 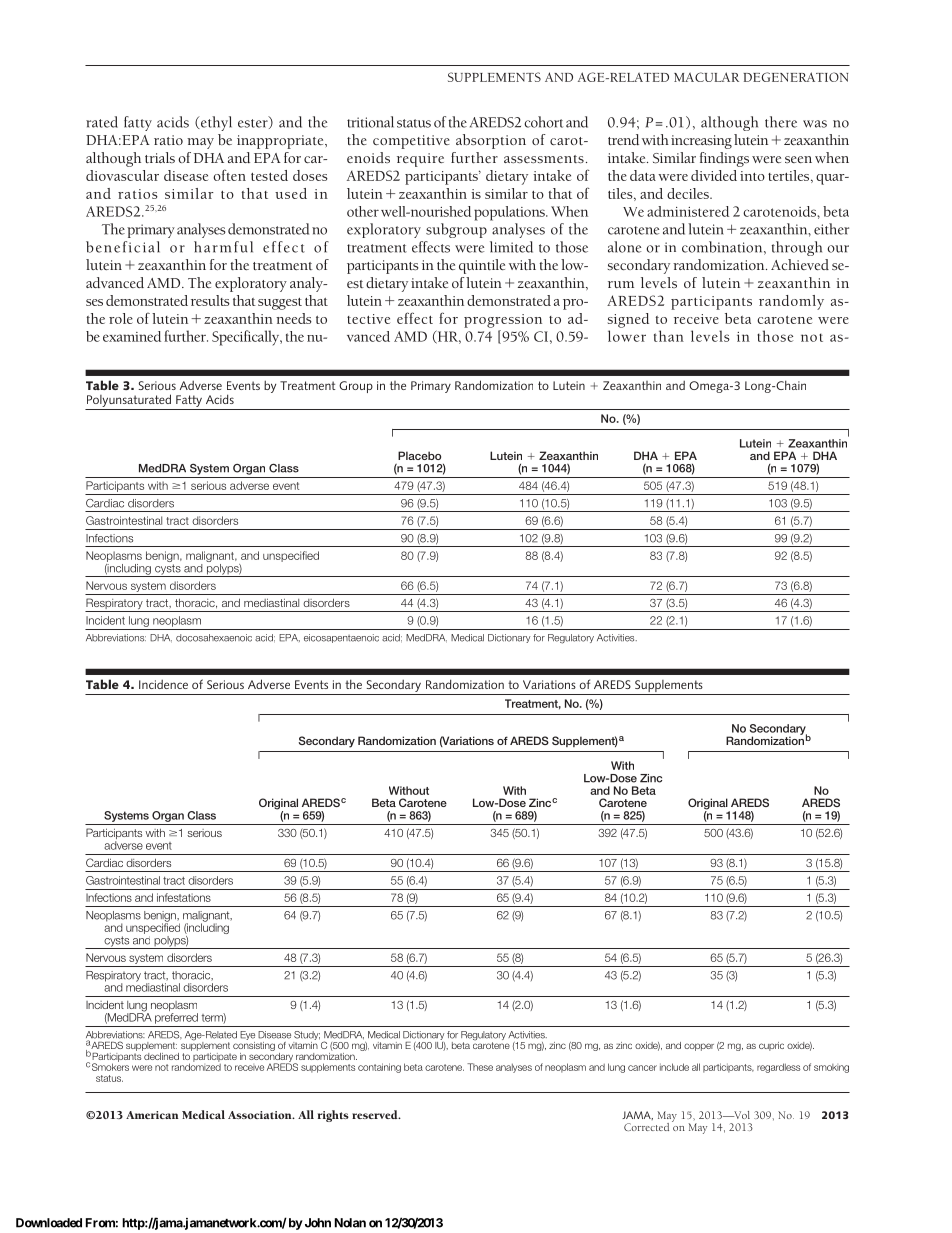 What do you see at coordinates (781, 122) in the document?
I see `there` at bounding box center [781, 122].
